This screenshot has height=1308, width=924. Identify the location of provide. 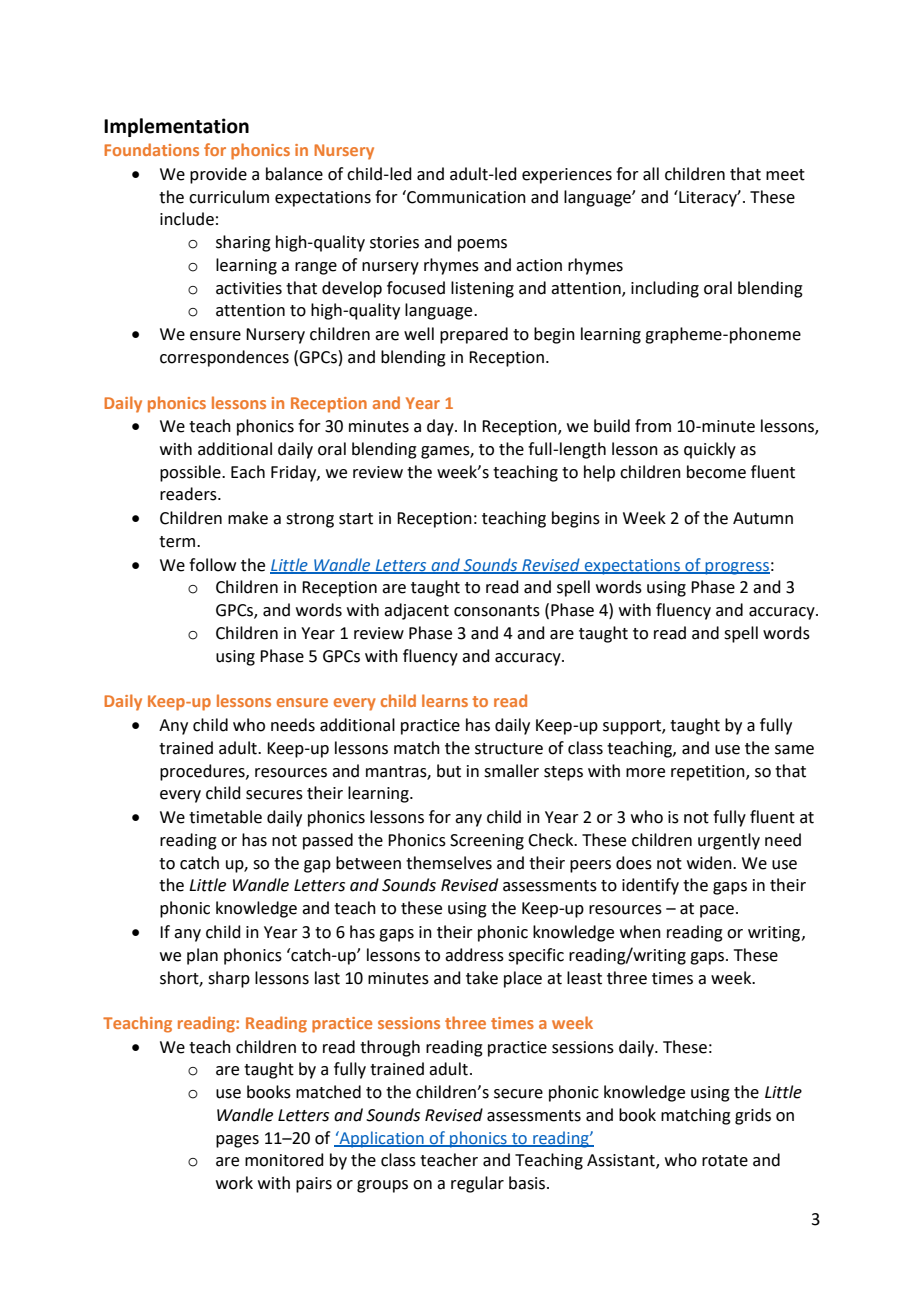
(218, 175).
